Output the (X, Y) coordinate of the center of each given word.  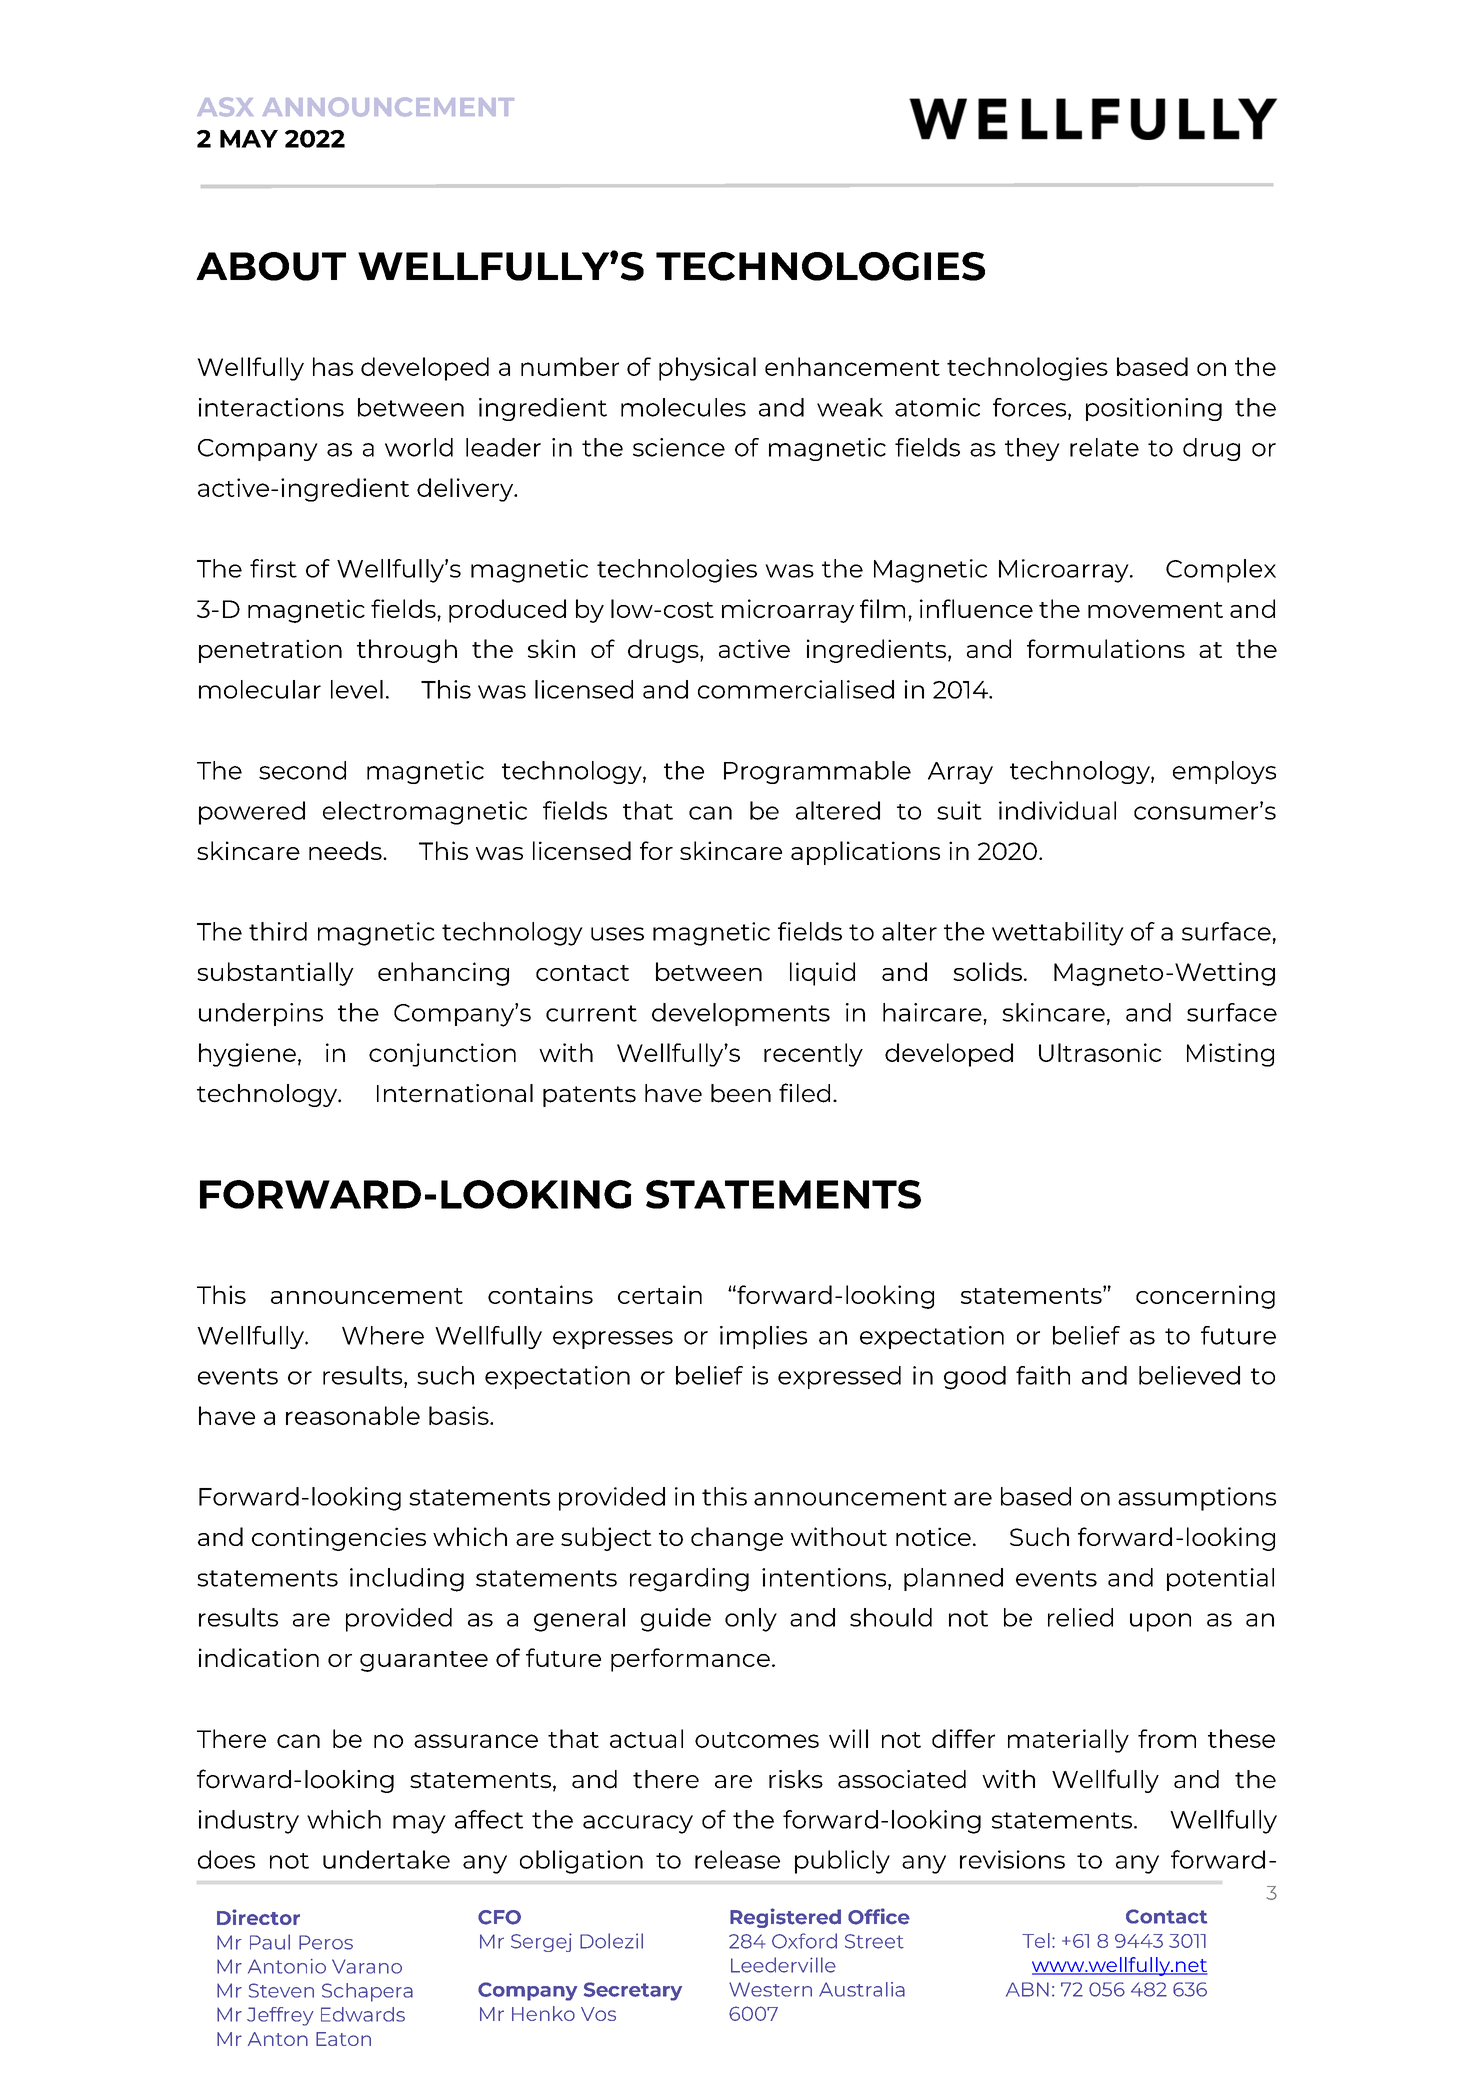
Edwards (363, 2014)
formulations (1106, 648)
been (741, 1093)
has (333, 366)
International (455, 1093)
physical (707, 369)
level (357, 689)
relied (1080, 1617)
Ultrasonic (1100, 1052)
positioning (1154, 409)
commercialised (796, 689)
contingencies (339, 1539)
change (737, 1539)
